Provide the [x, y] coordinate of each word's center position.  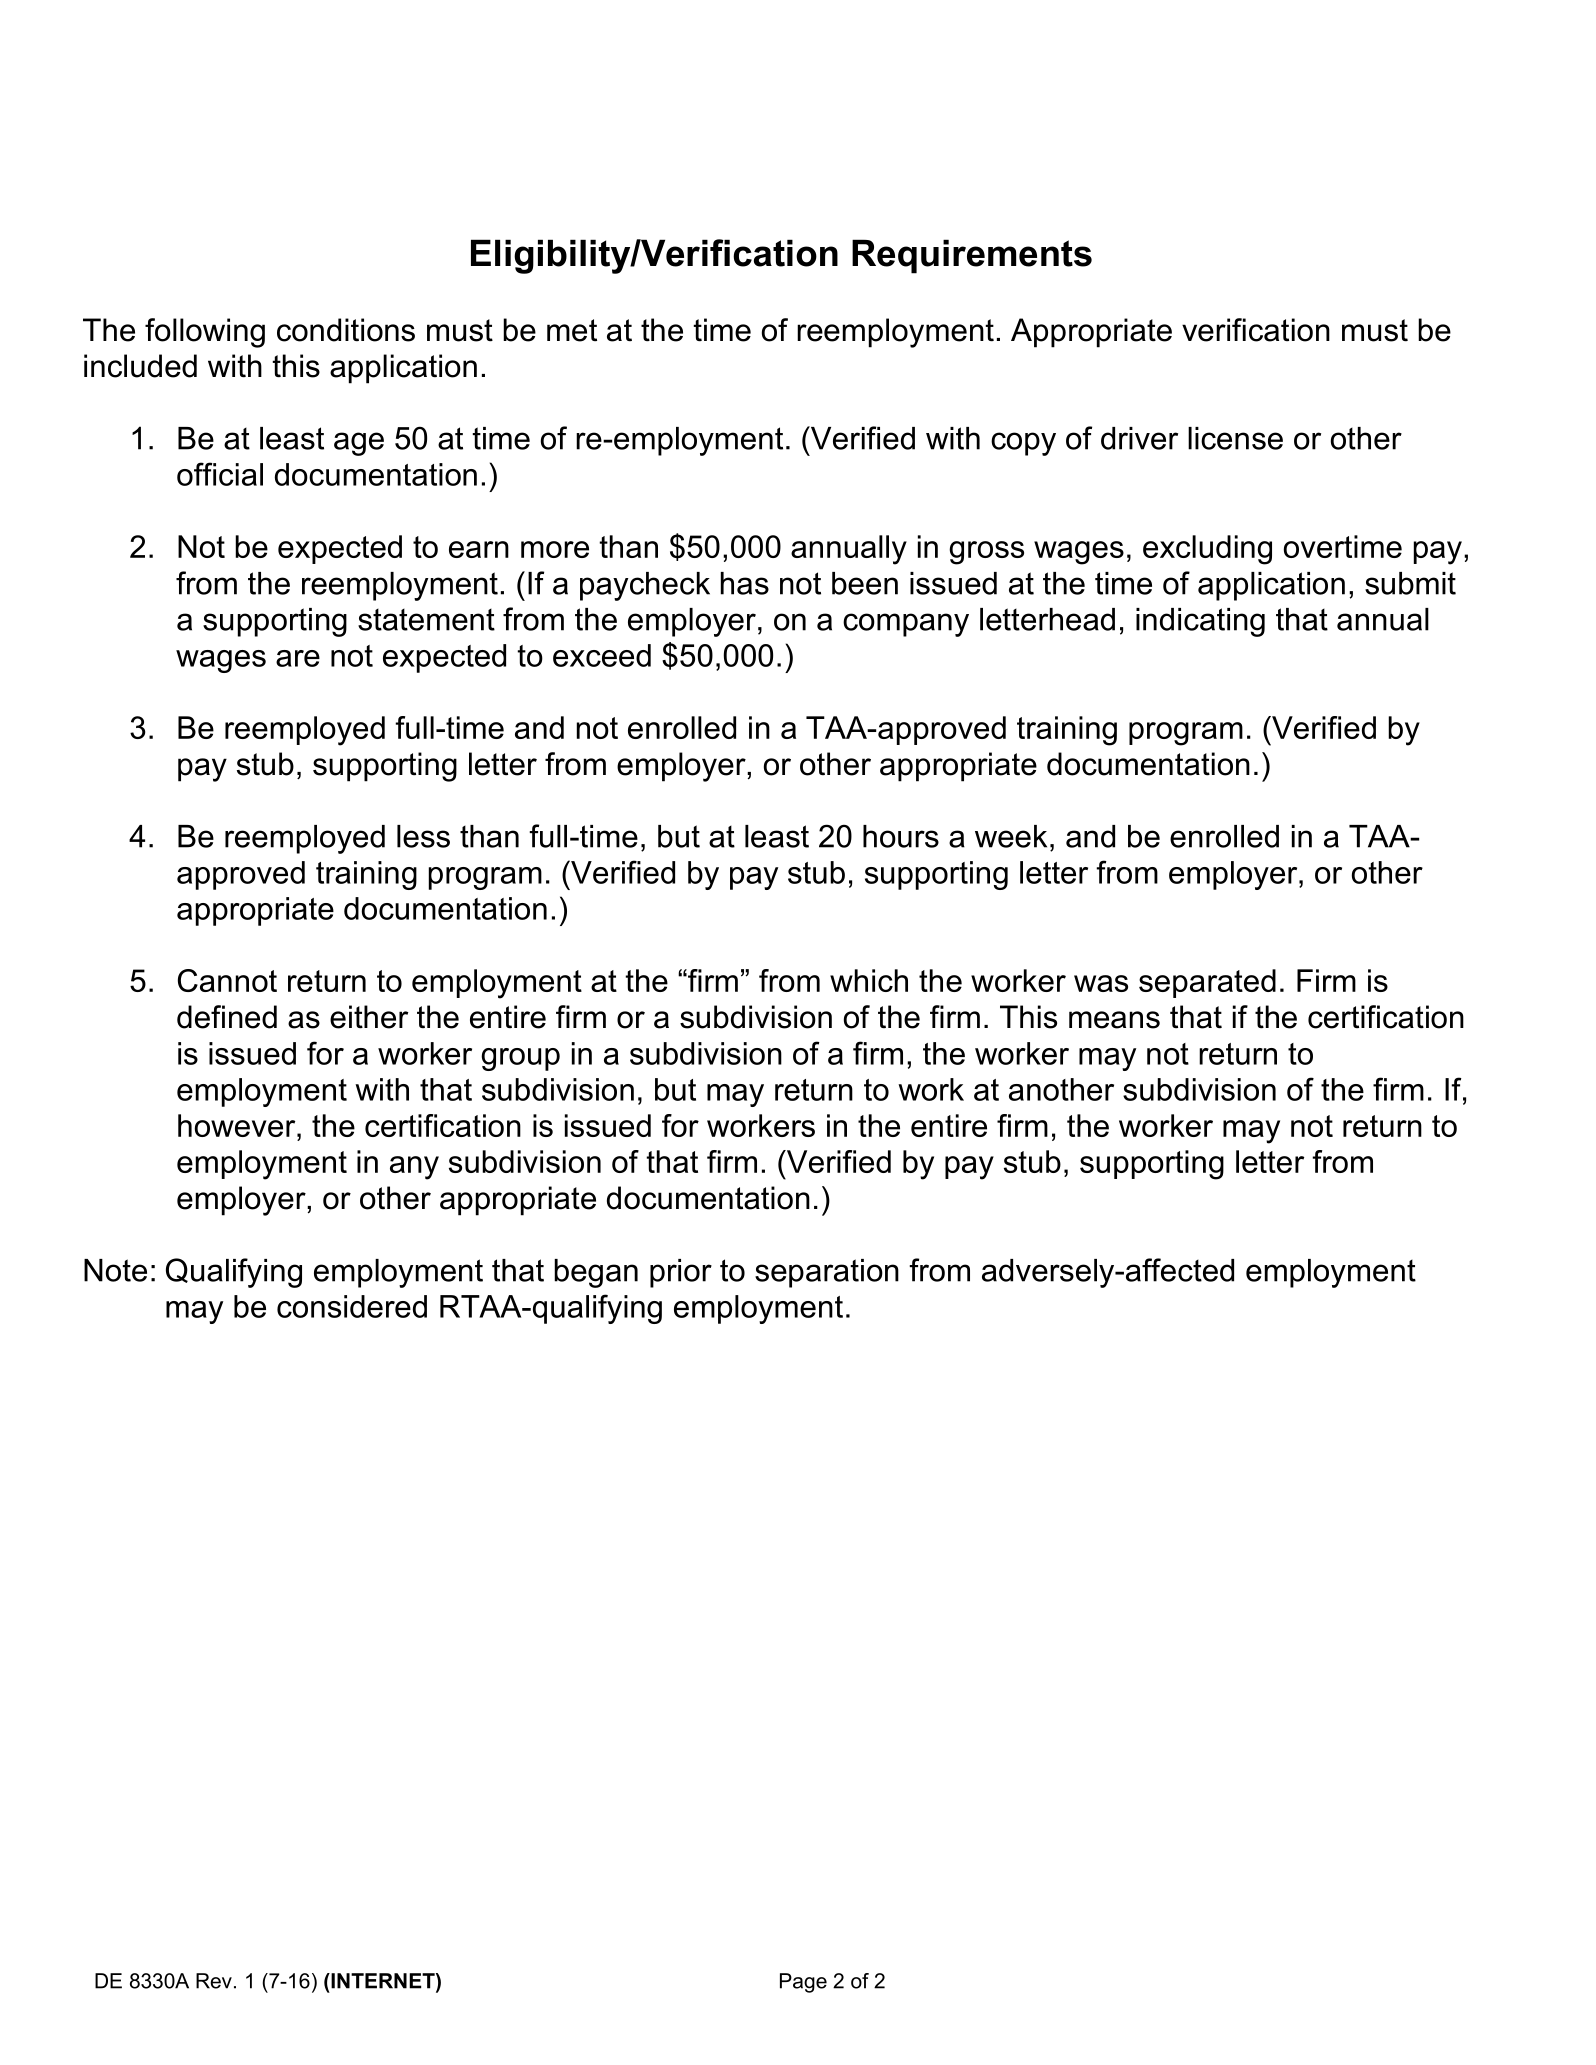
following [205, 333]
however [238, 1125]
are [298, 658]
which [869, 980]
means [1114, 1020]
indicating [1200, 622]
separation [827, 1273]
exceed [602, 655]
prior [681, 1273]
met [572, 330]
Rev [214, 1981]
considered [352, 1306]
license [1235, 438]
